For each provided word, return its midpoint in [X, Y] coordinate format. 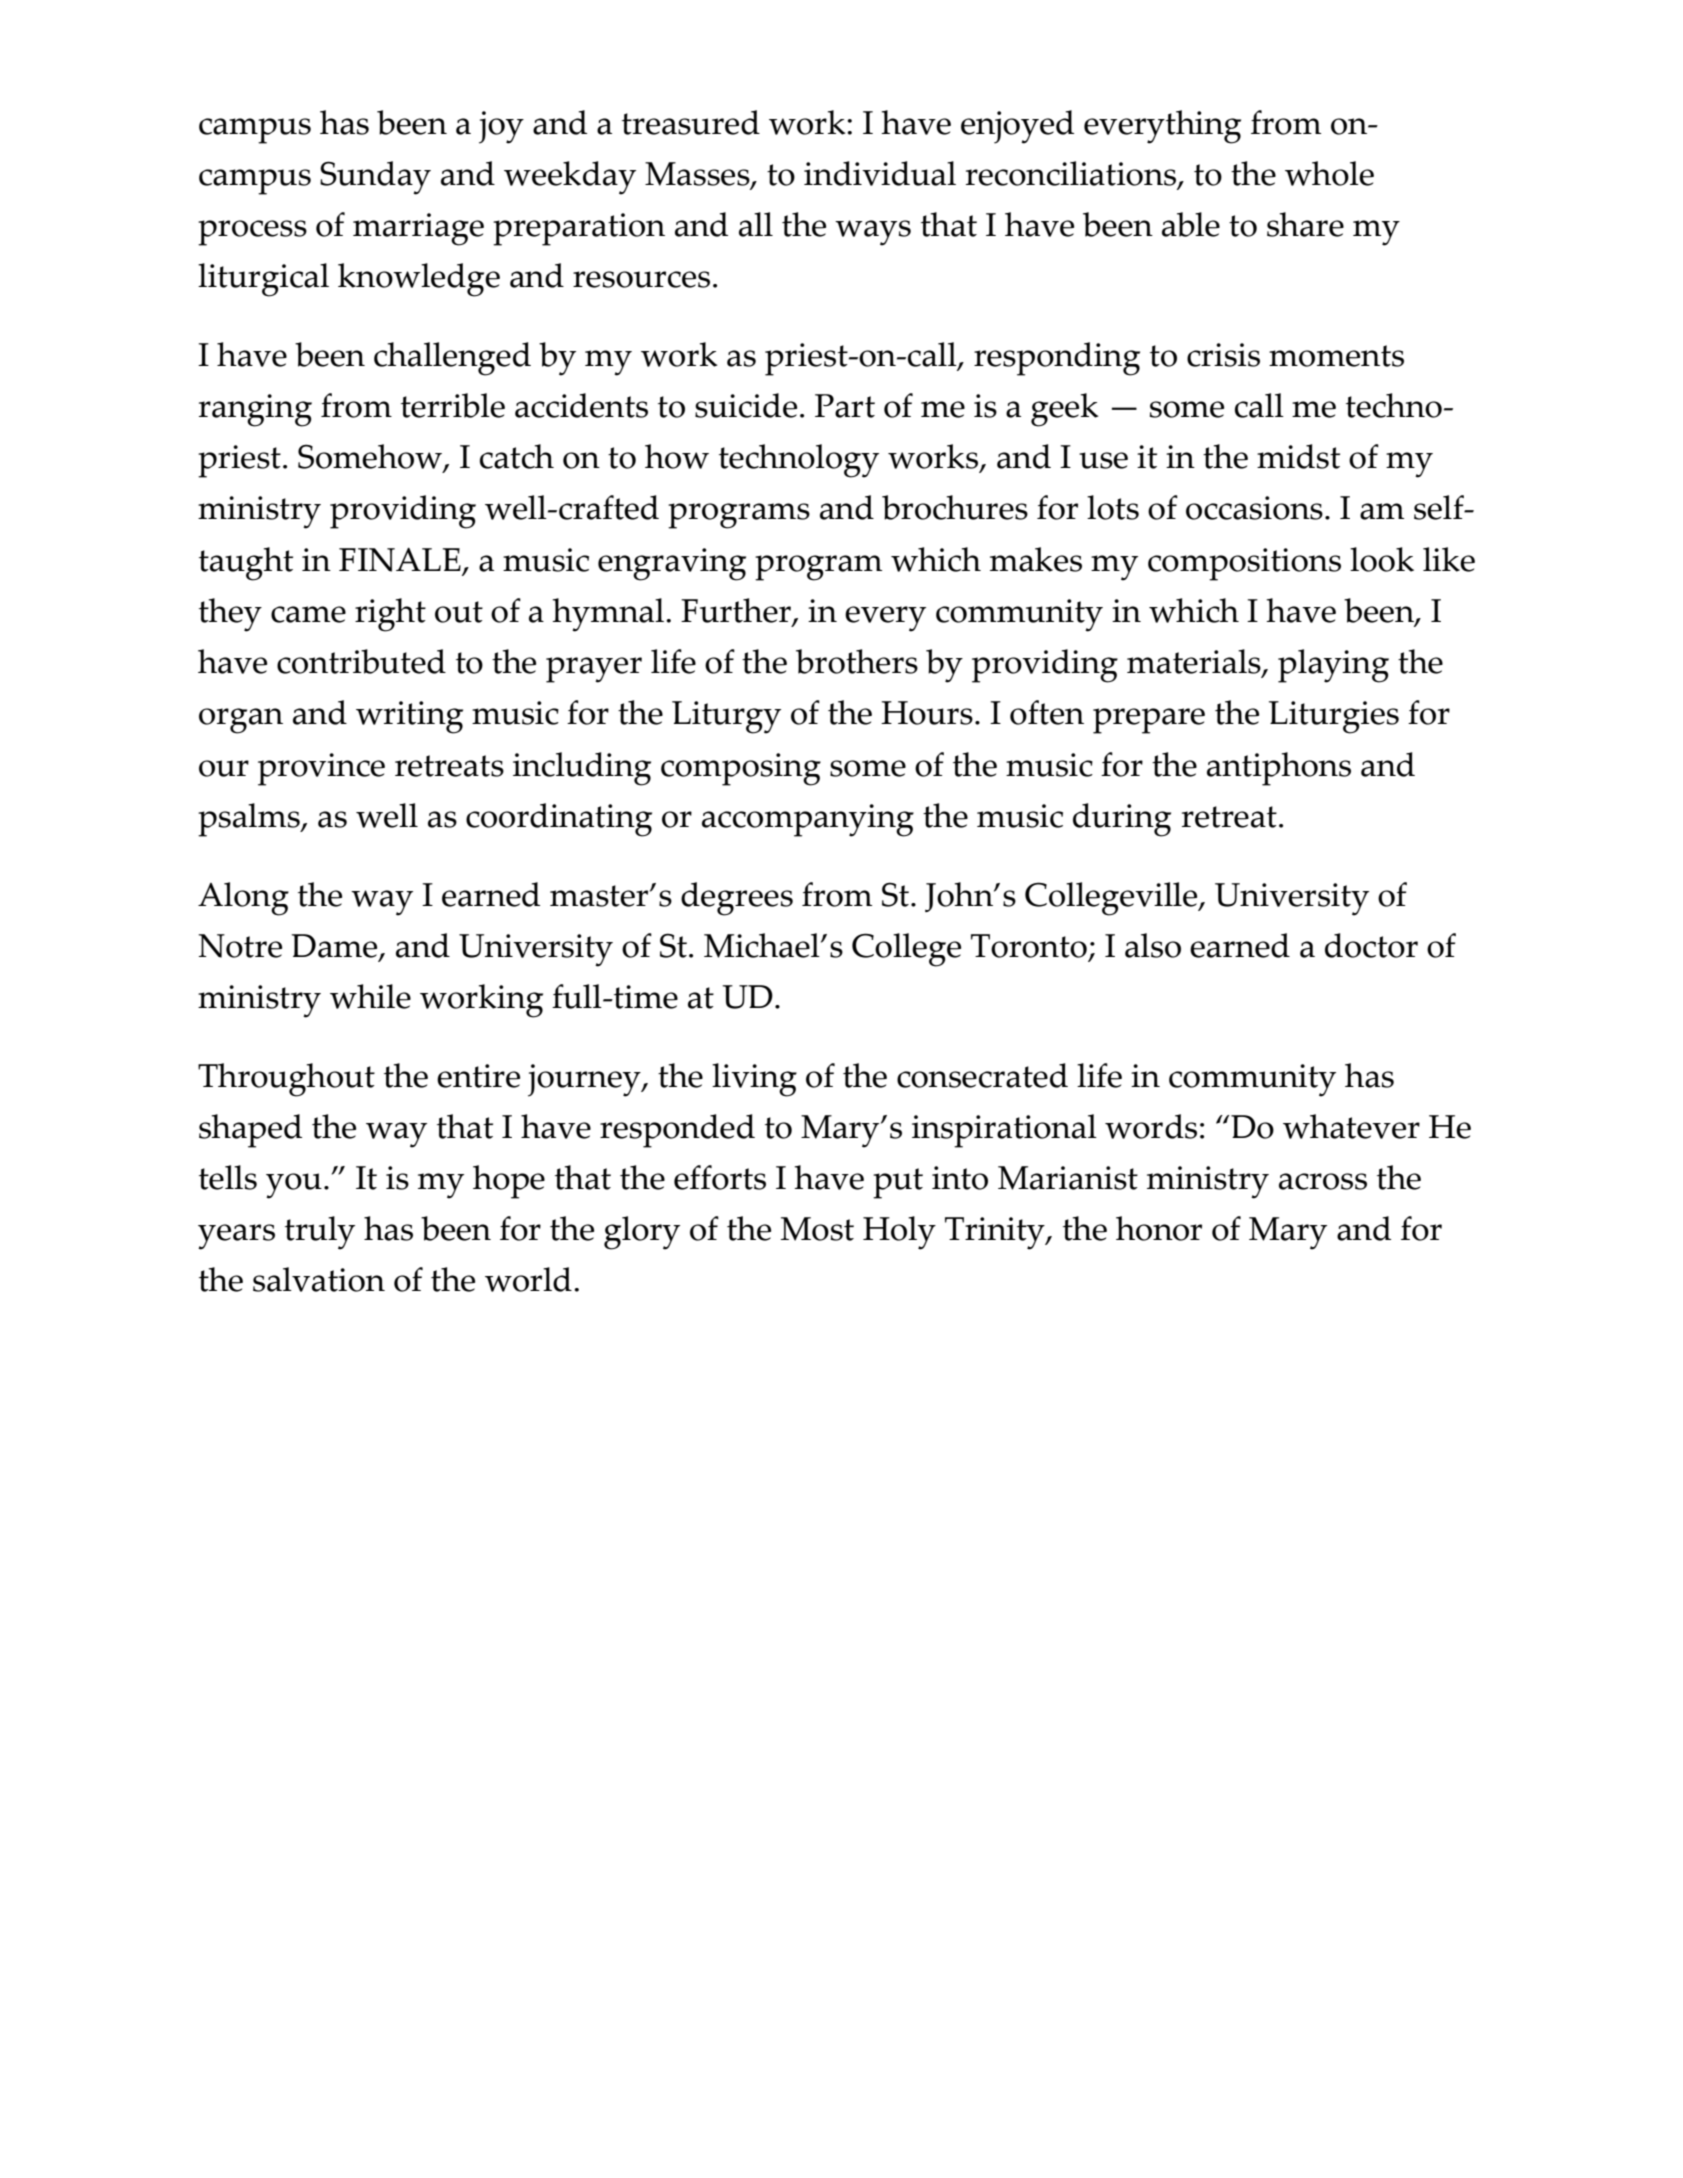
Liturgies [1334, 717]
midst [1298, 456]
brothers [857, 661]
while [370, 996]
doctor [1371, 945]
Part [845, 406]
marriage [418, 229]
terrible [453, 405]
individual [880, 173]
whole [1329, 173]
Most [817, 1229]
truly [320, 1233]
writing [409, 717]
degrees [737, 899]
